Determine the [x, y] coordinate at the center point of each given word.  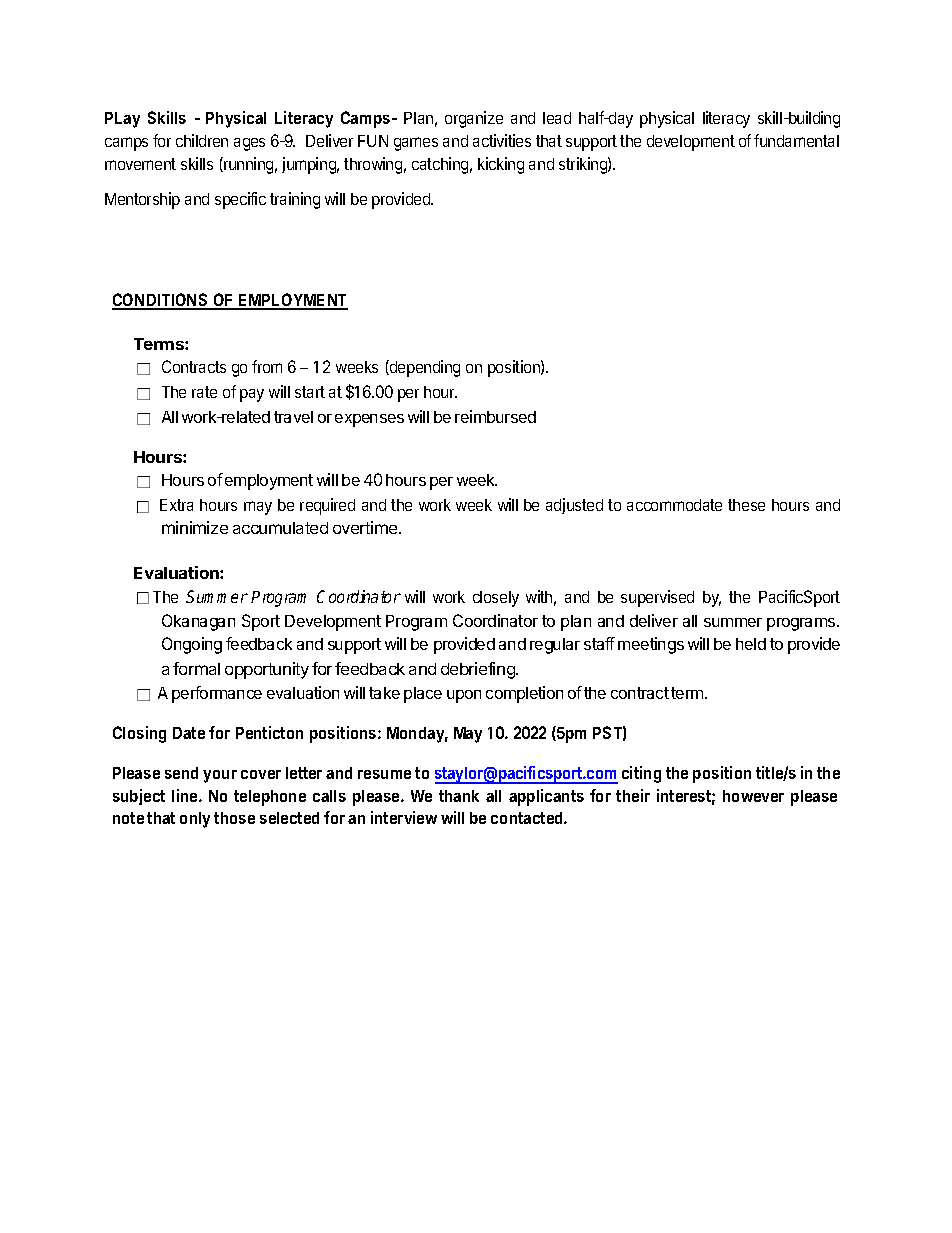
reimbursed [495, 416]
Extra [176, 505]
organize [474, 119]
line [186, 795]
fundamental [796, 140]
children [202, 140]
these [746, 505]
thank [459, 796]
